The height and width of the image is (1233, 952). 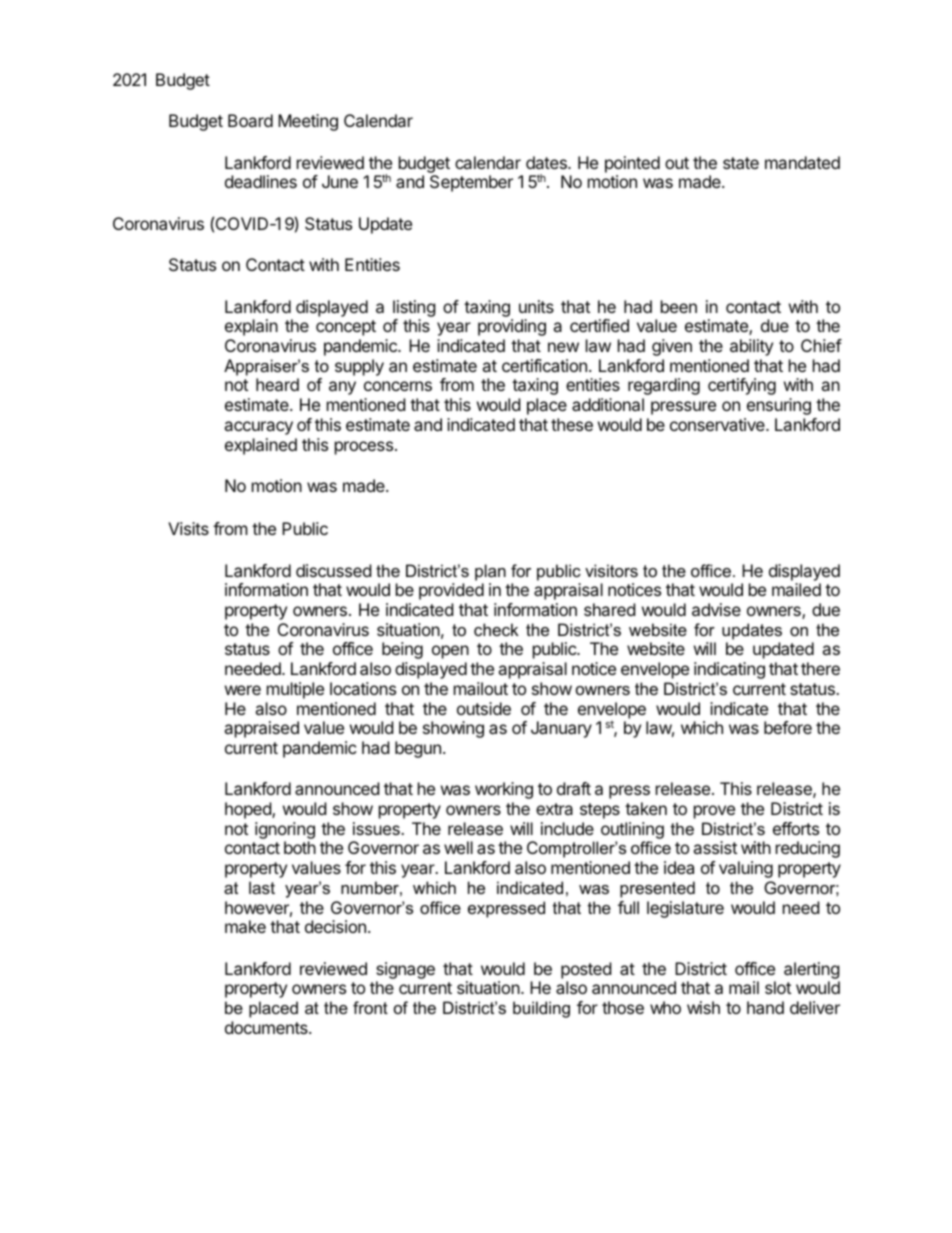 I want to click on hand, so click(x=765, y=1007).
